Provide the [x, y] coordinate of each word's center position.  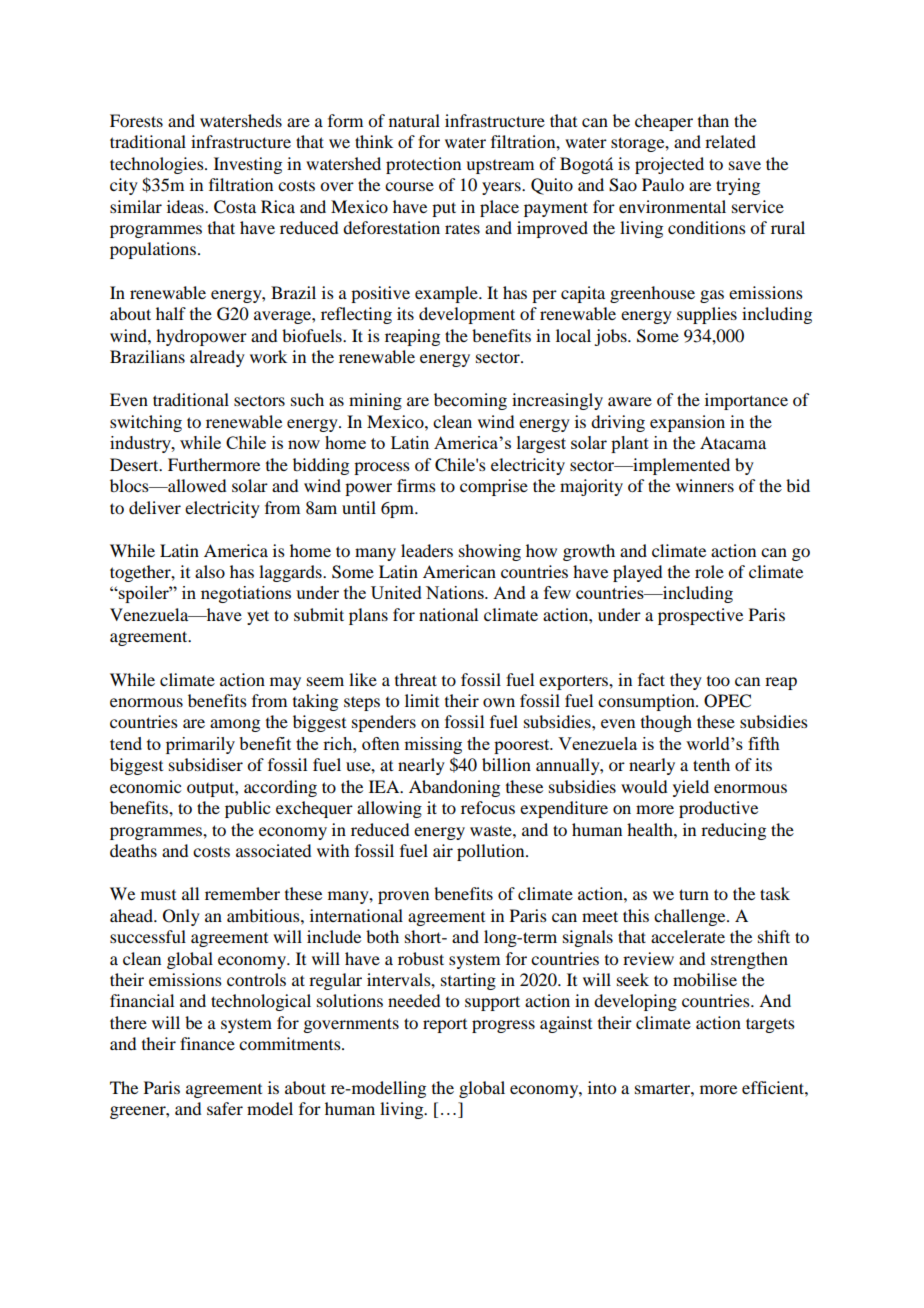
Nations [456, 592]
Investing [248, 165]
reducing [733, 831]
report [445, 1026]
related [730, 141]
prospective [700, 616]
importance [746, 401]
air [443, 850]
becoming [470, 401]
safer [225, 1108]
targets [770, 1025]
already [217, 358]
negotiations [246, 594]
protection [423, 165]
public [247, 809]
